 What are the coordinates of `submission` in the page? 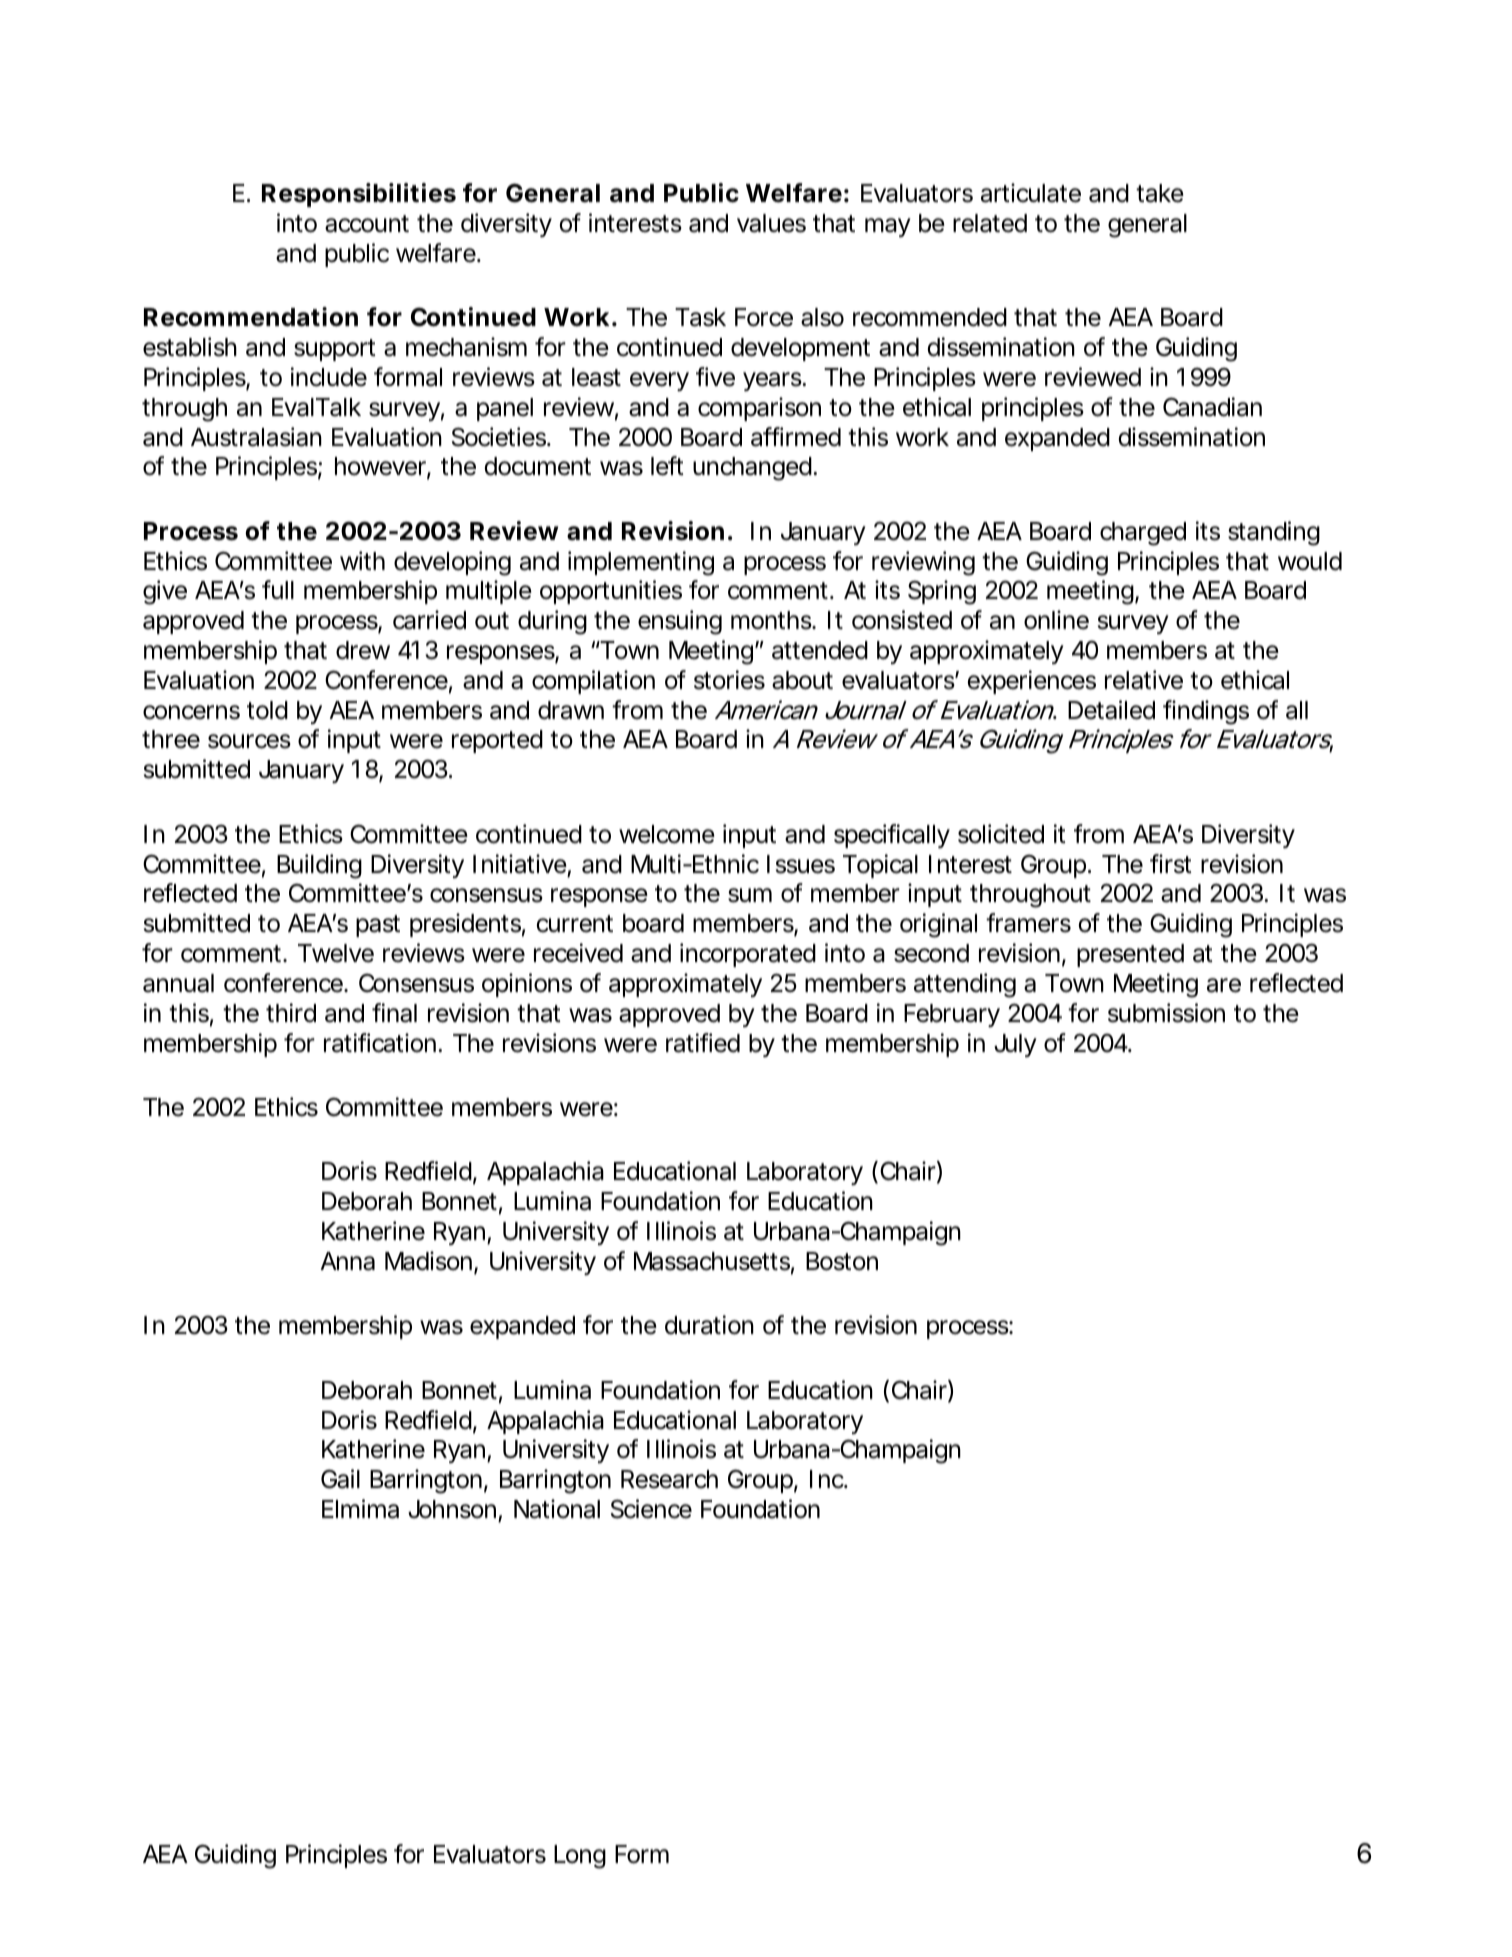 It's located at (1166, 1013).
